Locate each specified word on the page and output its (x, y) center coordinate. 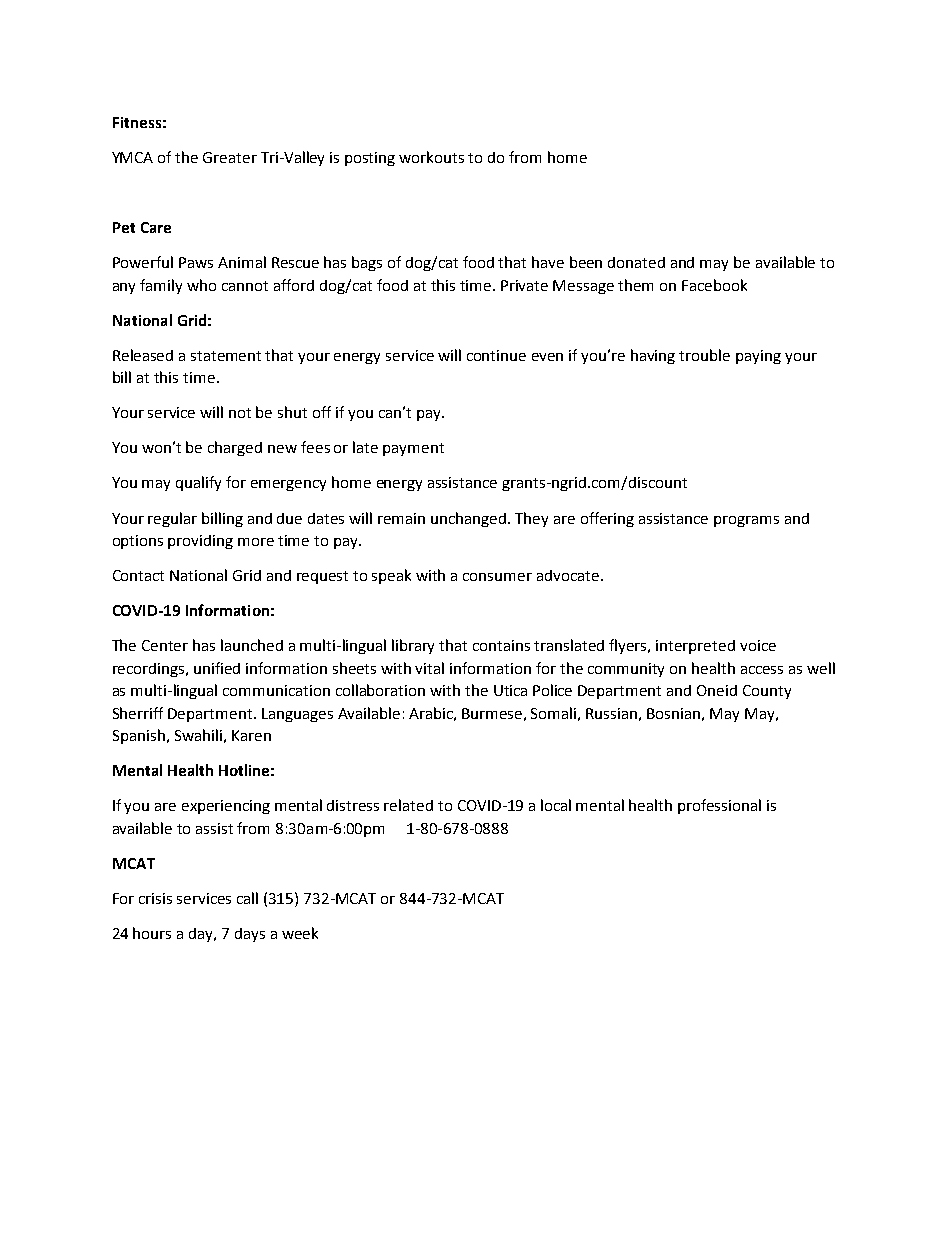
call (247, 898)
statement (226, 356)
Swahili (198, 735)
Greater (230, 157)
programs (746, 521)
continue (496, 355)
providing (200, 542)
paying (758, 357)
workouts (431, 157)
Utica (510, 690)
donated (636, 262)
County (767, 692)
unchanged (470, 519)
